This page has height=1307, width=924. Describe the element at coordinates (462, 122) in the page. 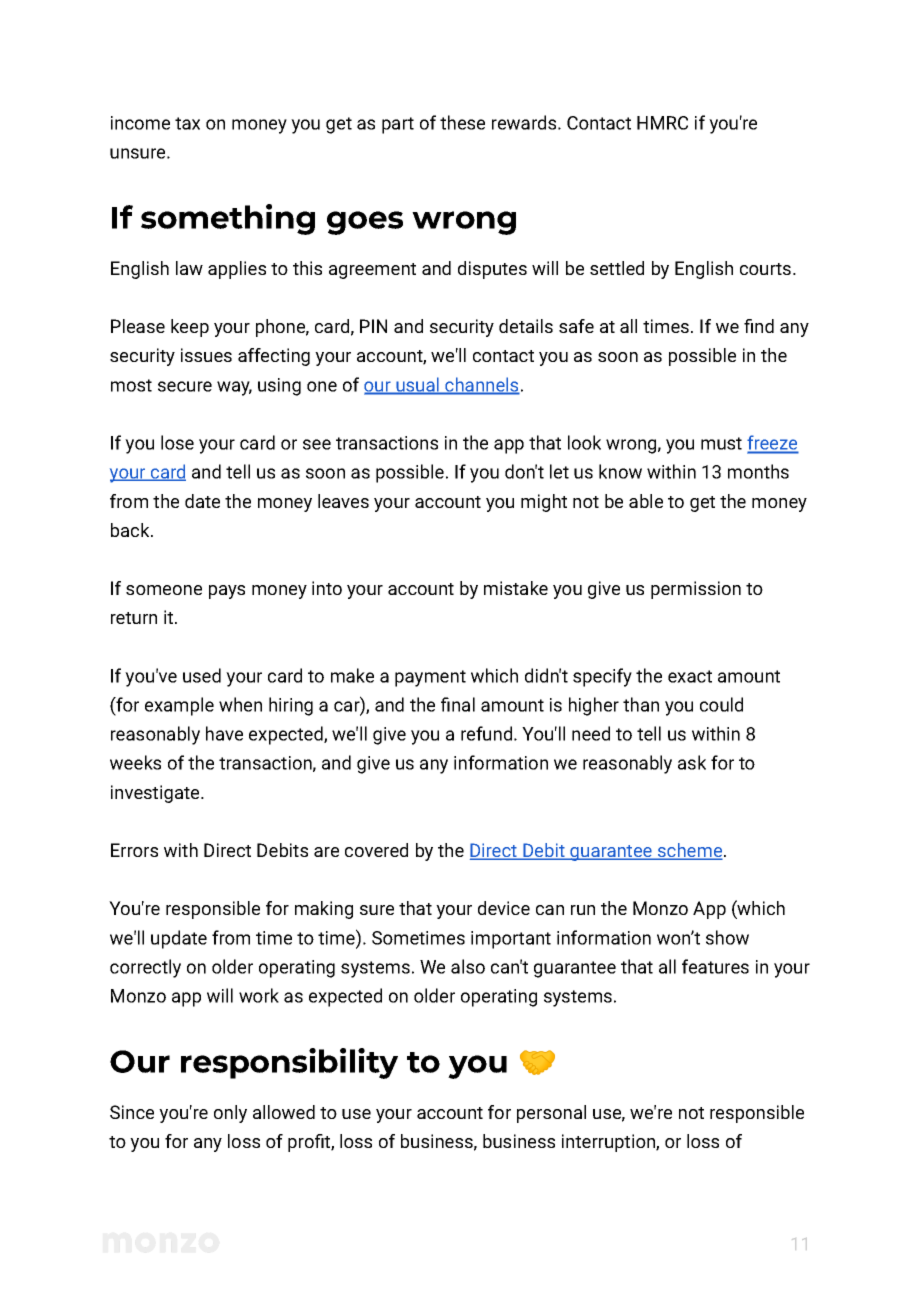

I see `these` at that location.
